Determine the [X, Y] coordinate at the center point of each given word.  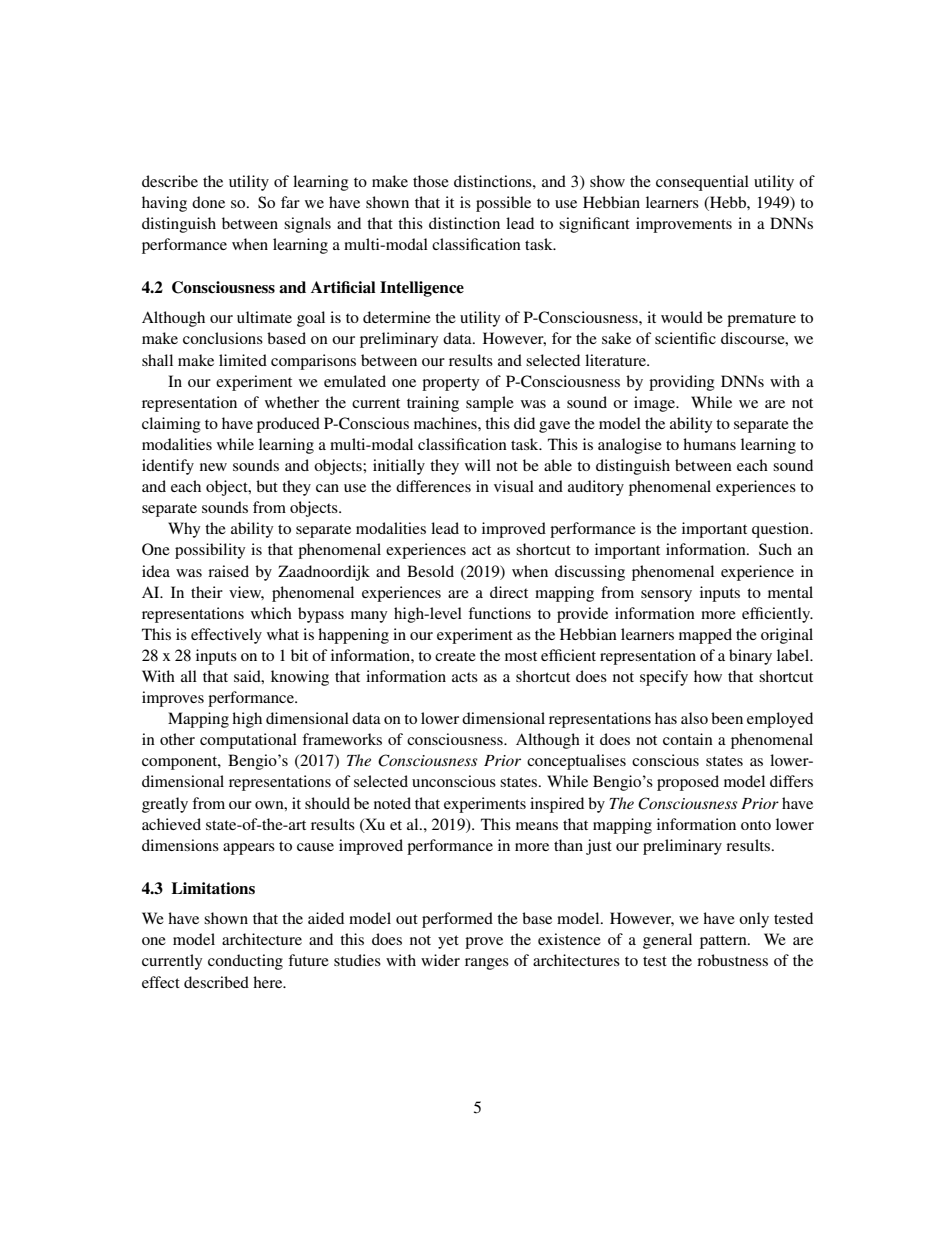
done [208, 202]
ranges [487, 964]
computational [248, 741]
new [213, 467]
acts [465, 677]
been [727, 718]
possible [503, 204]
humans [709, 444]
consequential [702, 183]
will [478, 465]
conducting [245, 962]
